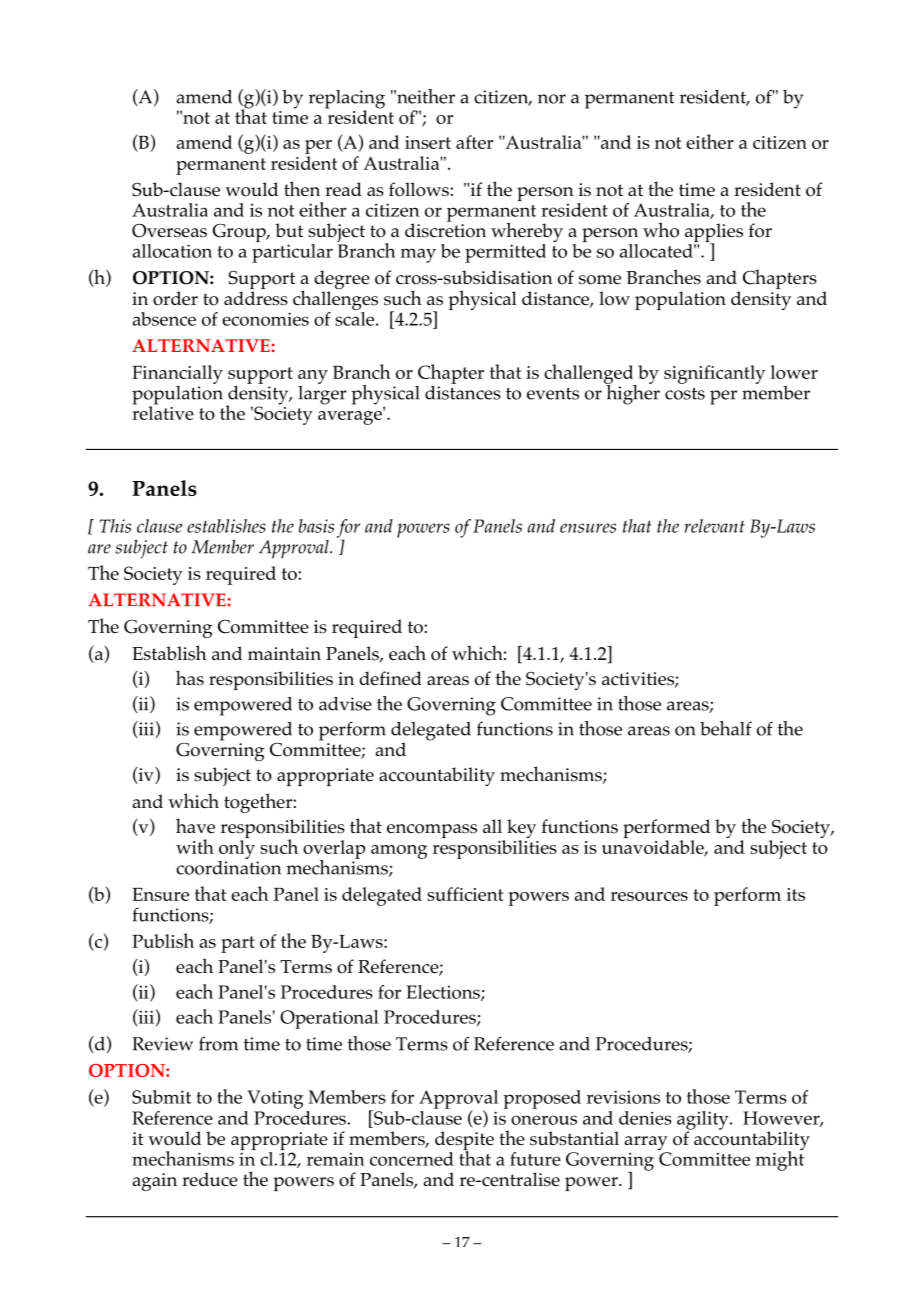 Image resolution: width=924 pixels, height=1308 pixels. I want to click on then, so click(302, 188).
